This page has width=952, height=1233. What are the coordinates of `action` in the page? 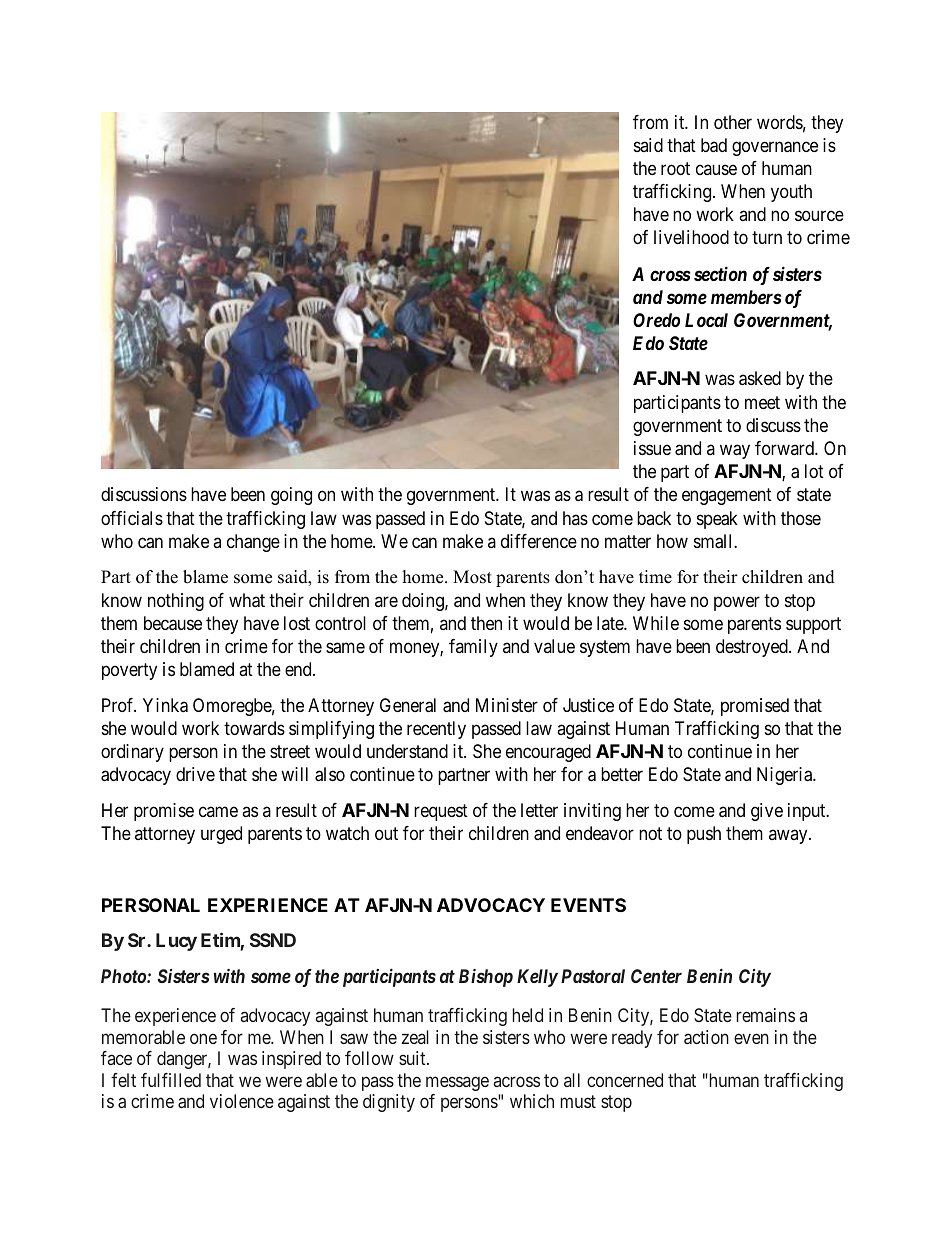 It's located at (706, 1037).
